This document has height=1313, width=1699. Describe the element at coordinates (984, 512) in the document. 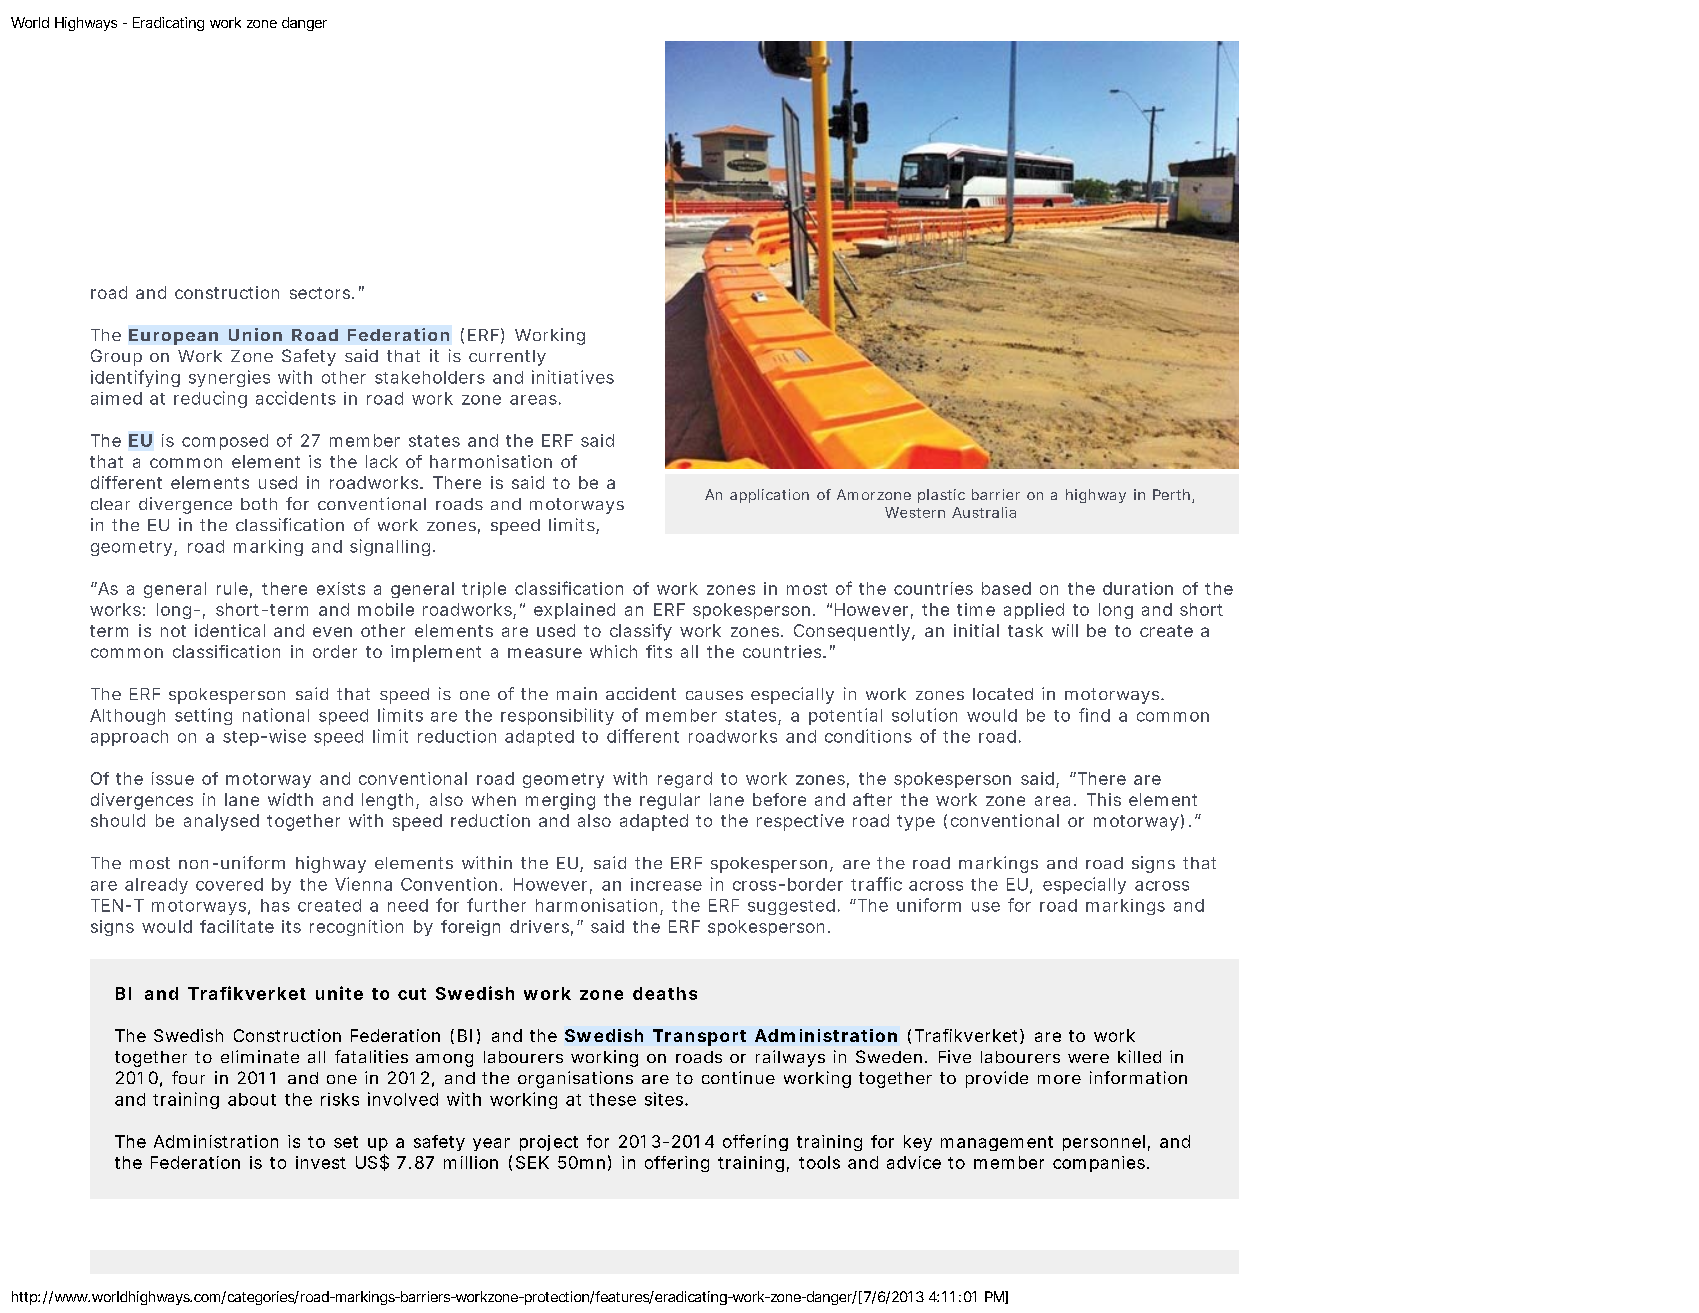

I see `Australia` at that location.
